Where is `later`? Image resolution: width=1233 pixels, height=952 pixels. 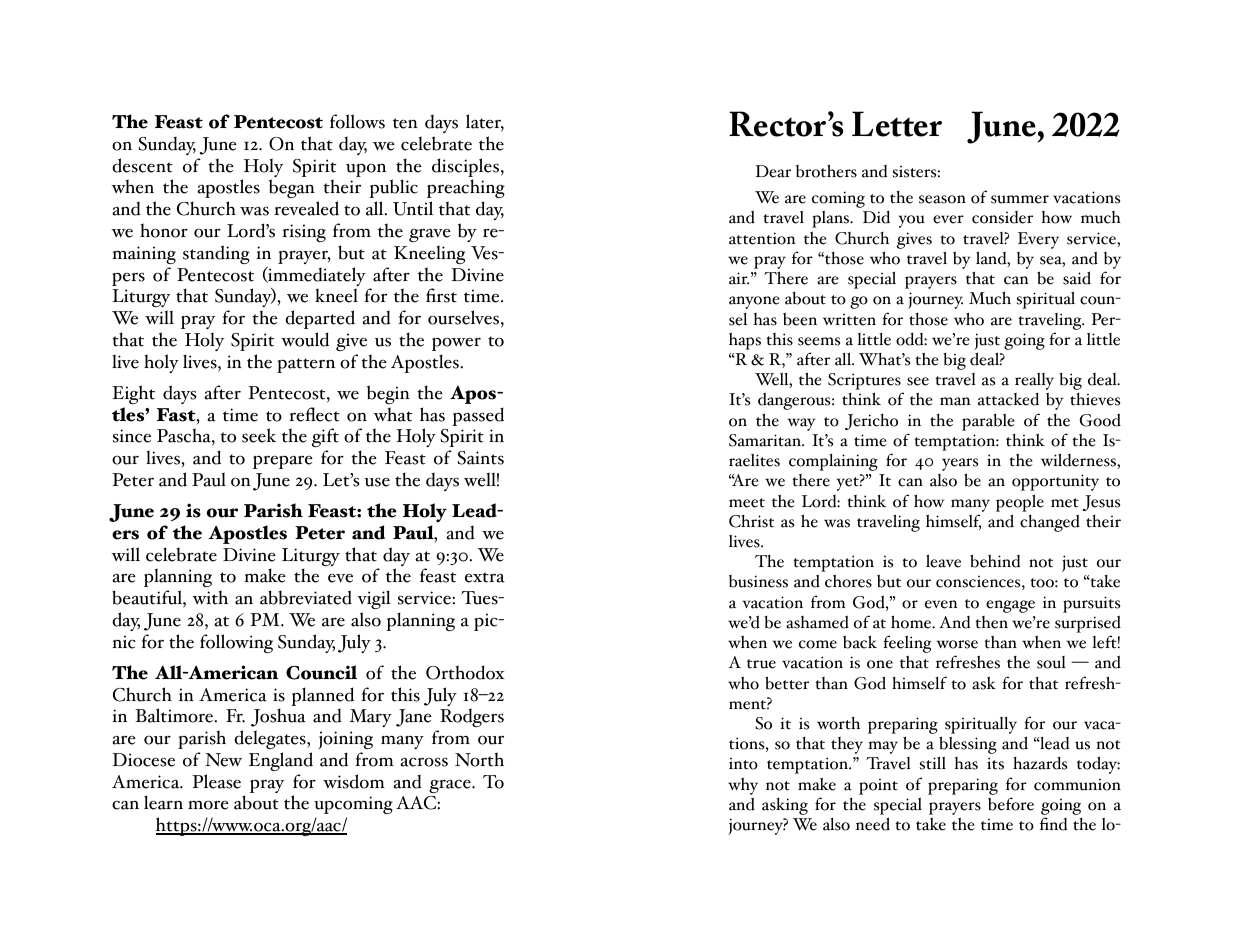 later is located at coordinates (485, 122).
